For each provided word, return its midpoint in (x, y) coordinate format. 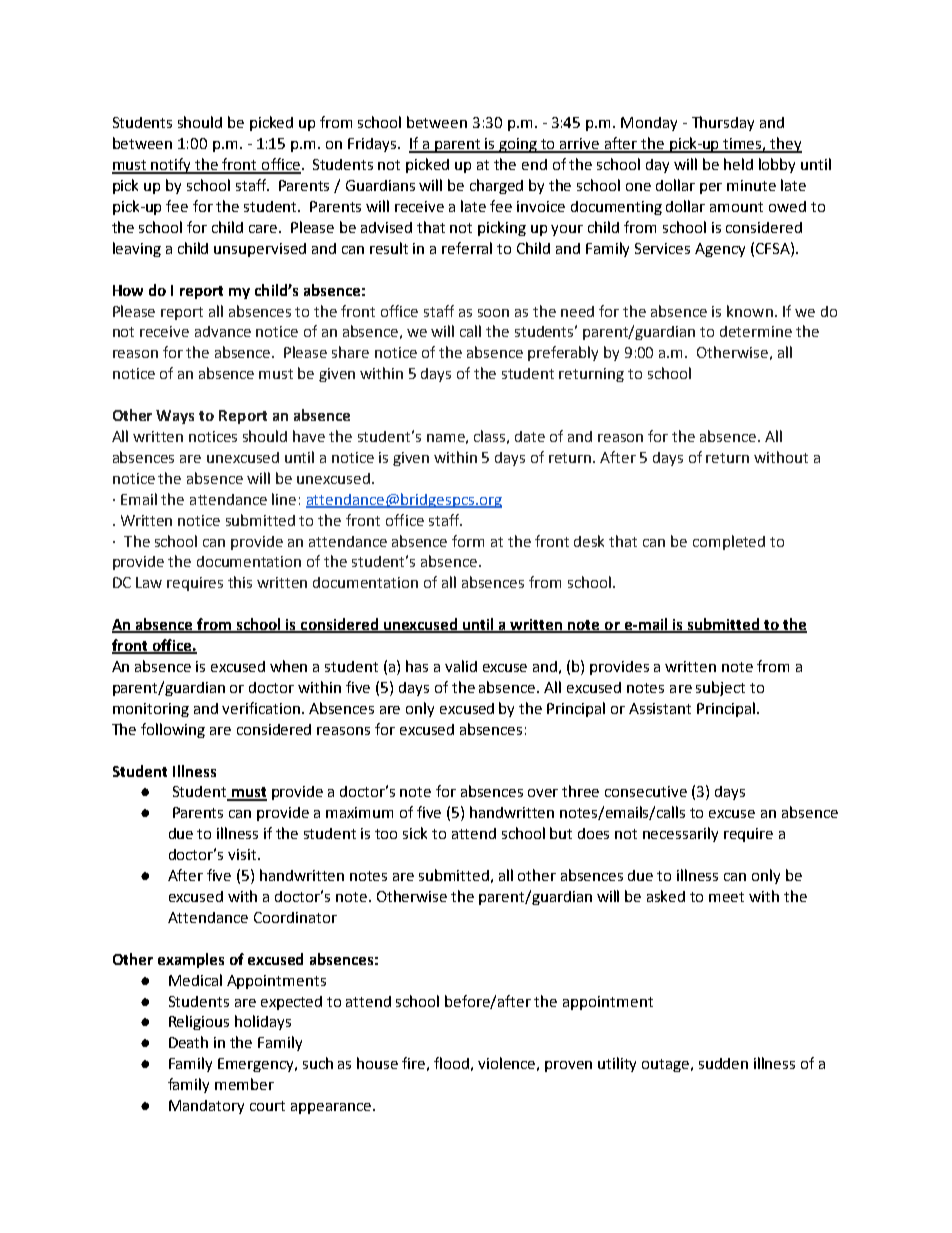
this (240, 582)
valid (461, 666)
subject (720, 688)
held (738, 164)
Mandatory (206, 1107)
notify (172, 166)
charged (496, 186)
